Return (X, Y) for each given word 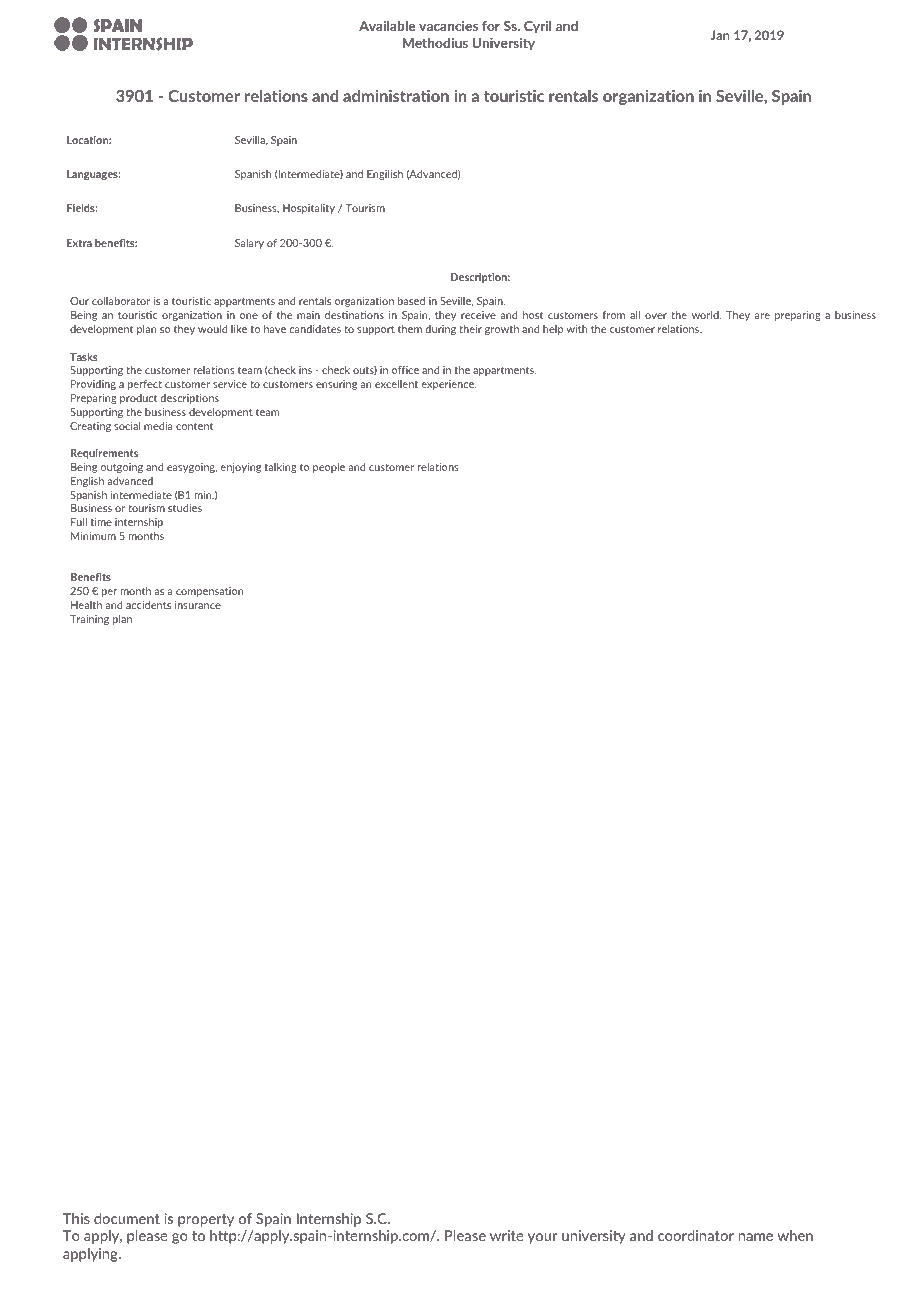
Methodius (435, 42)
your (542, 1238)
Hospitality (309, 209)
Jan (720, 35)
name (756, 1237)
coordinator (696, 1235)
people (329, 468)
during (440, 330)
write (507, 1235)
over (656, 316)
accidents (148, 605)
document (127, 1218)
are (762, 316)
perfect (144, 385)
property (206, 1220)
